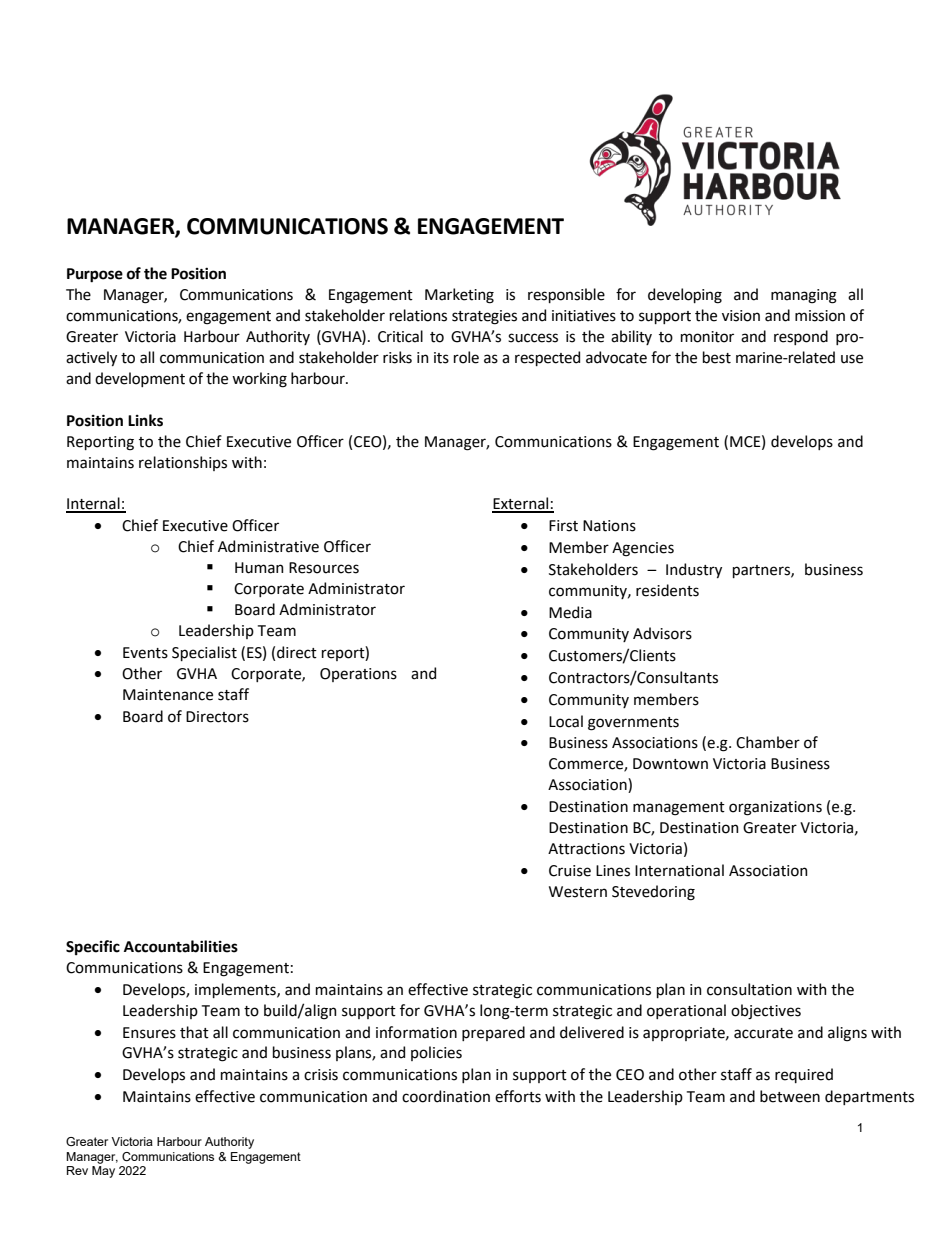  I want to click on Human, so click(259, 568).
